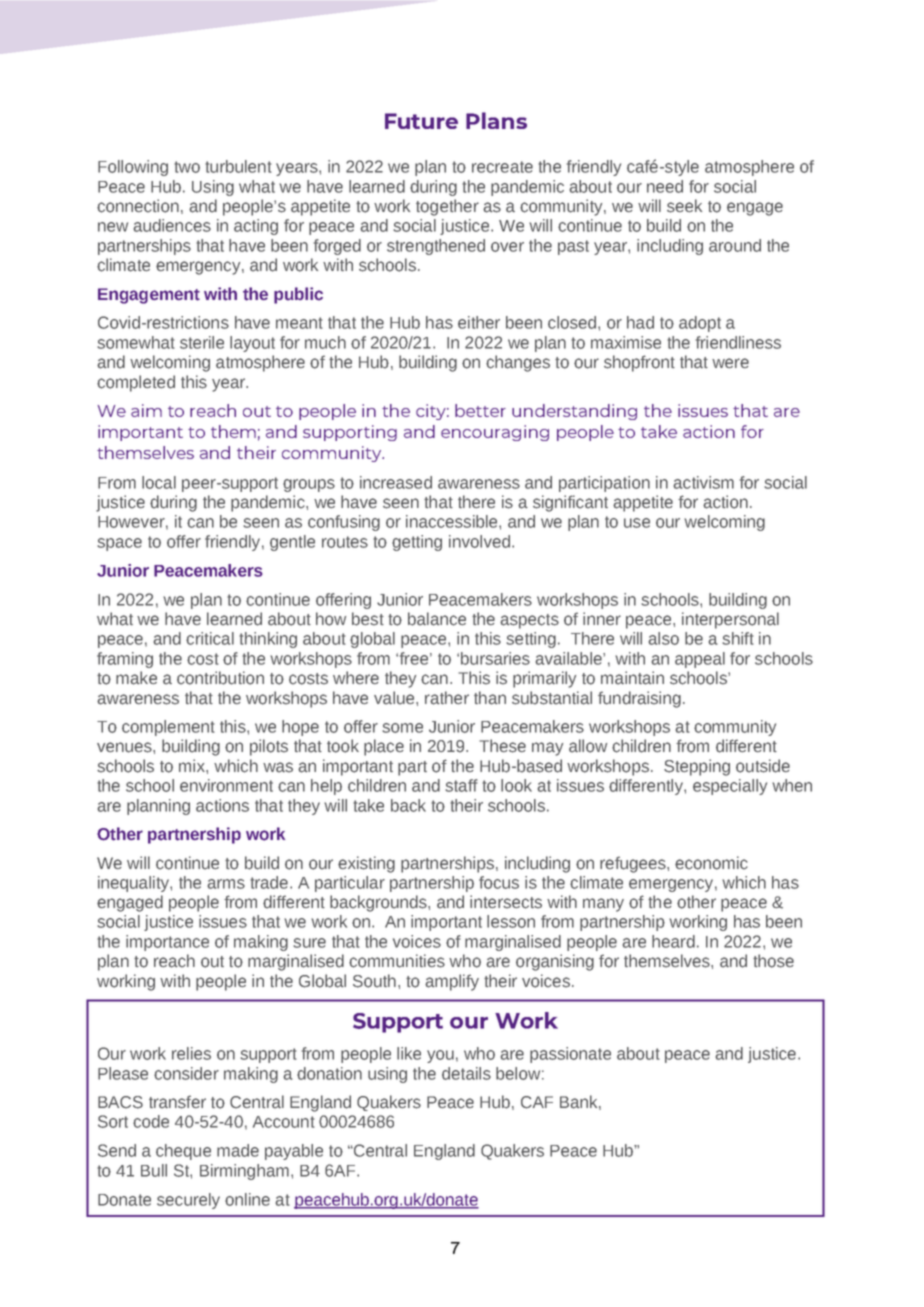  What do you see at coordinates (495, 658) in the image?
I see `bursaries` at bounding box center [495, 658].
